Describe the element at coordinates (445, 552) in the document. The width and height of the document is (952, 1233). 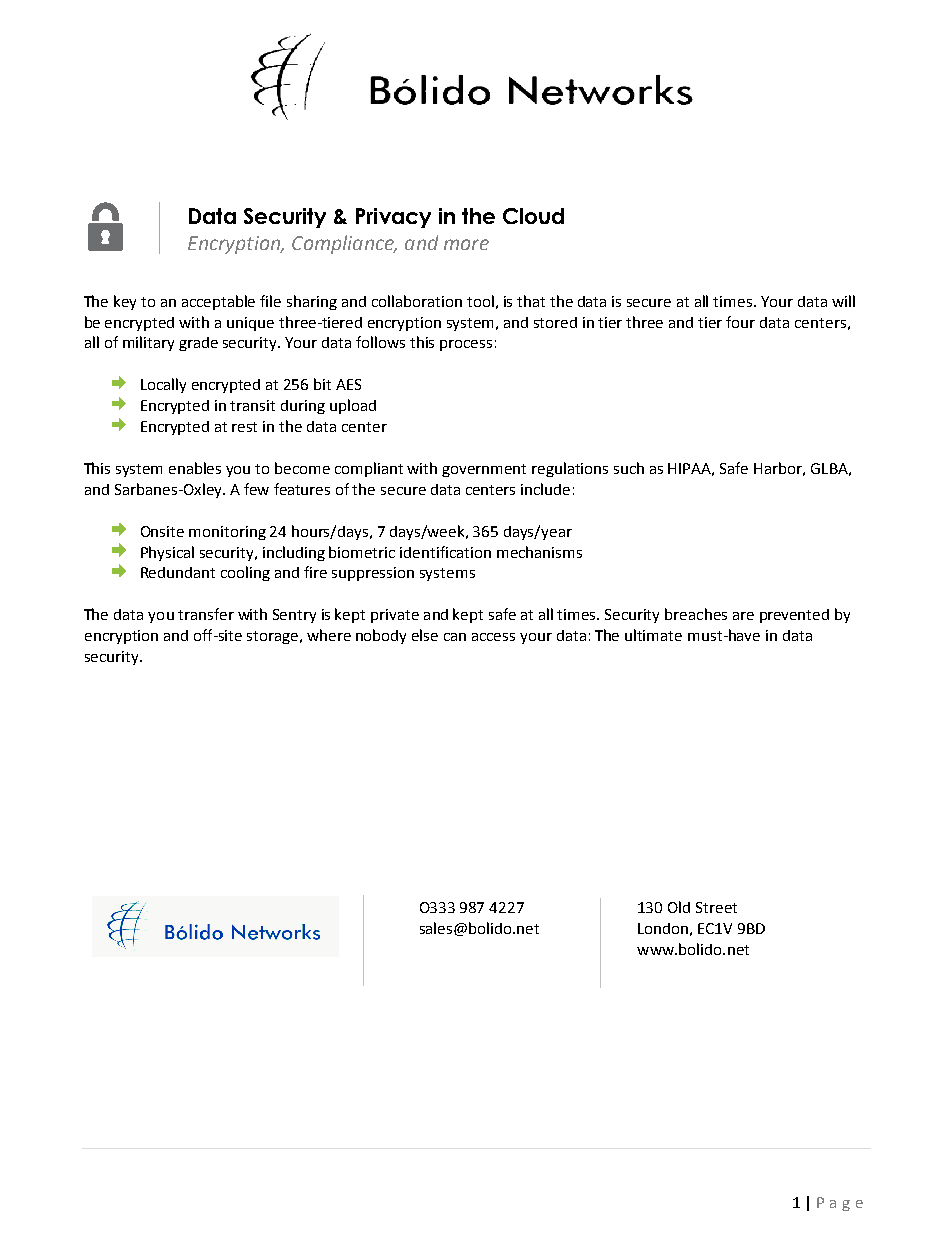
I see `identification` at that location.
